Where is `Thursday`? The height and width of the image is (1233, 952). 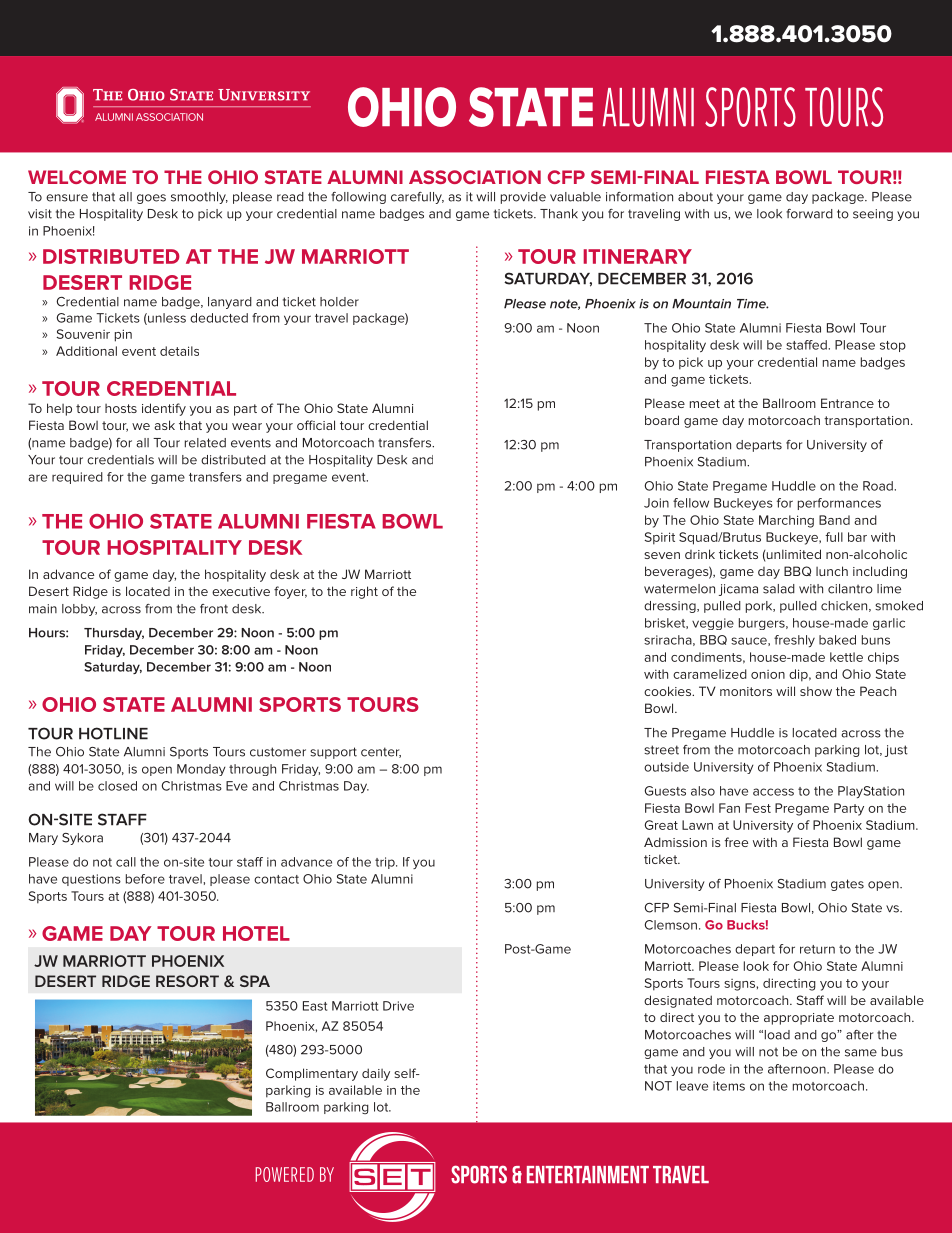
Thursday is located at coordinates (114, 634).
